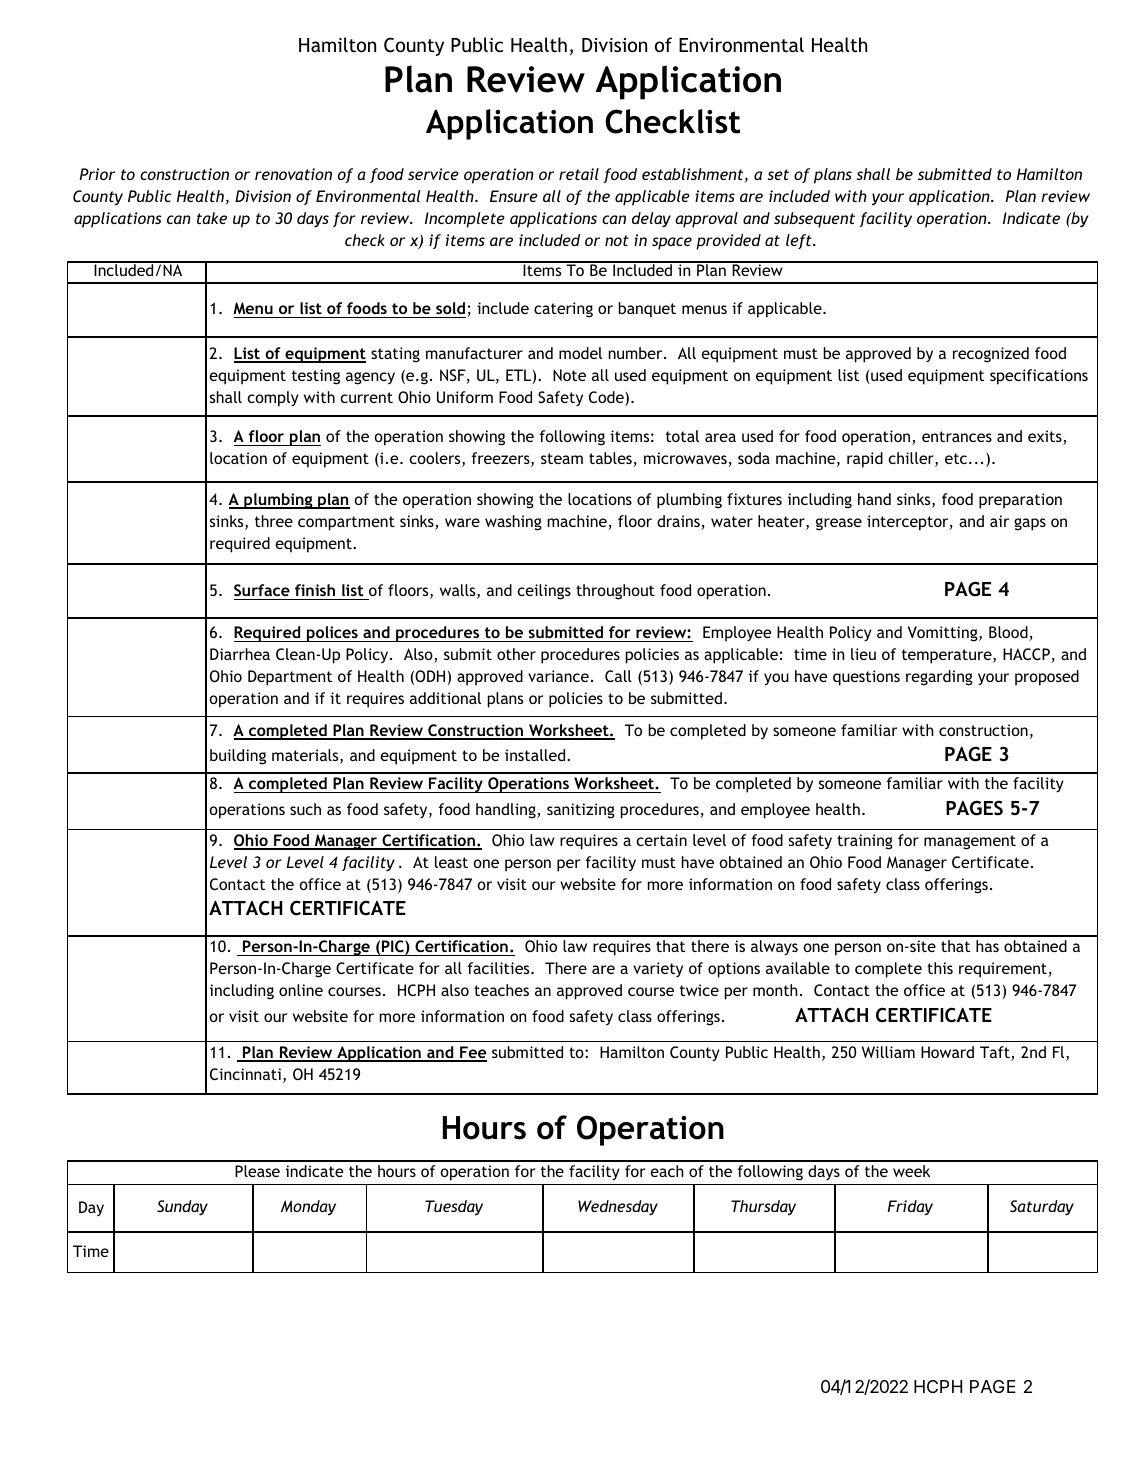 Image resolution: width=1134 pixels, height=1467 pixels. I want to click on Please, so click(257, 1171).
